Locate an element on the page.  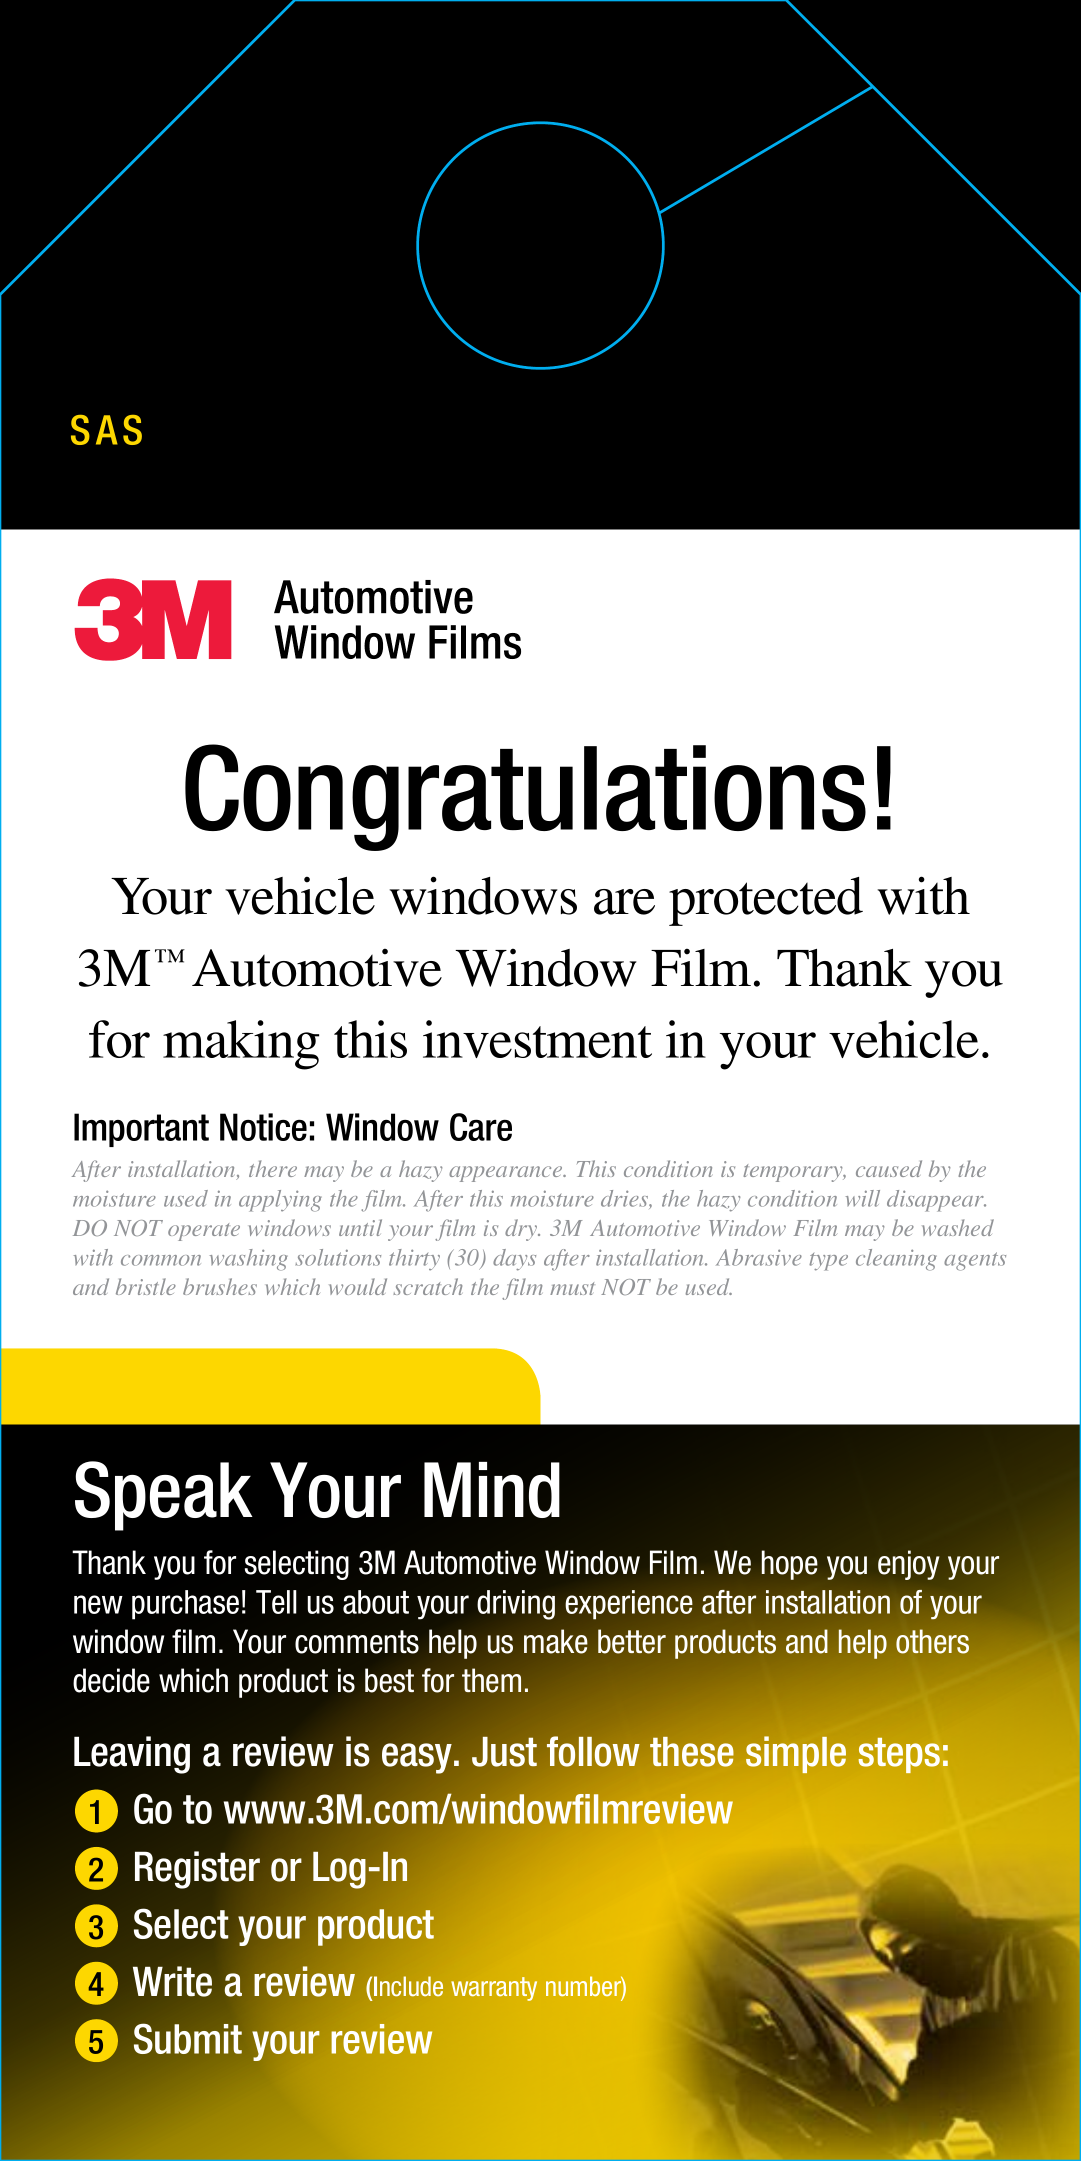
Write is located at coordinates (172, 1981).
